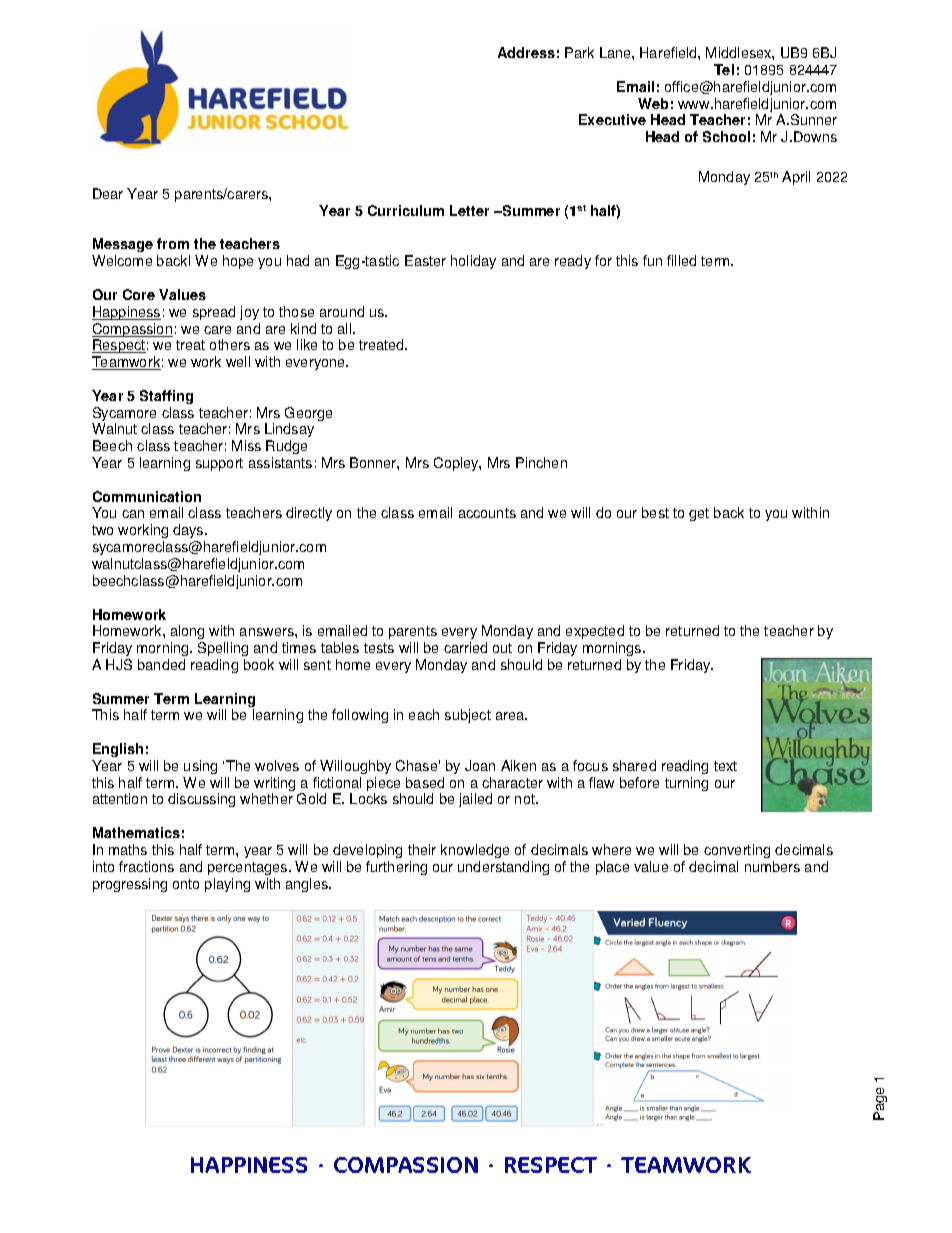 This screenshot has height=1233, width=952. I want to click on accounts, so click(487, 513).
